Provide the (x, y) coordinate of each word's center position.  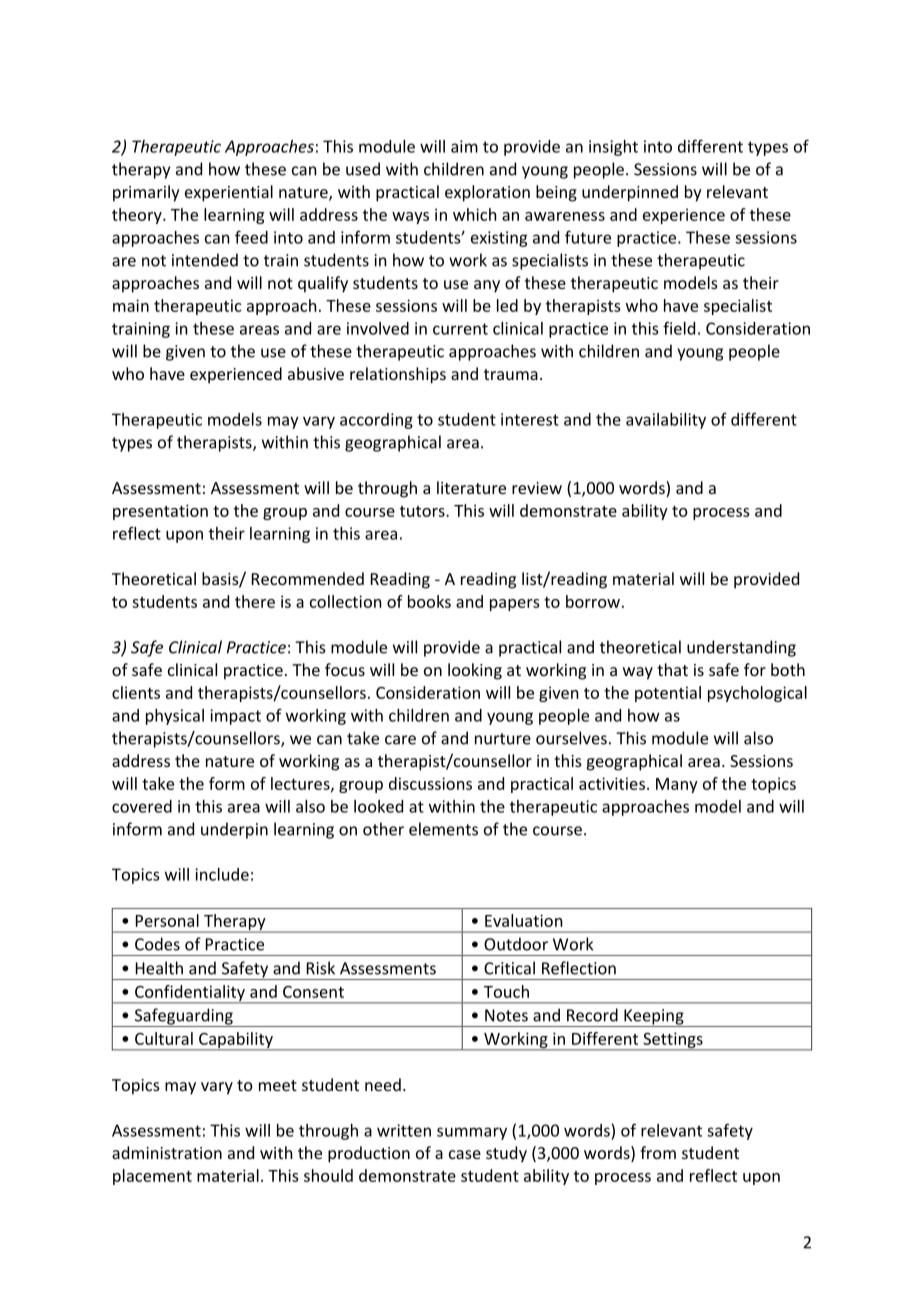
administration (167, 1152)
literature (471, 487)
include (222, 874)
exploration (487, 193)
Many (677, 785)
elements (443, 829)
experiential (229, 193)
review (537, 488)
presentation (160, 512)
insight (613, 148)
